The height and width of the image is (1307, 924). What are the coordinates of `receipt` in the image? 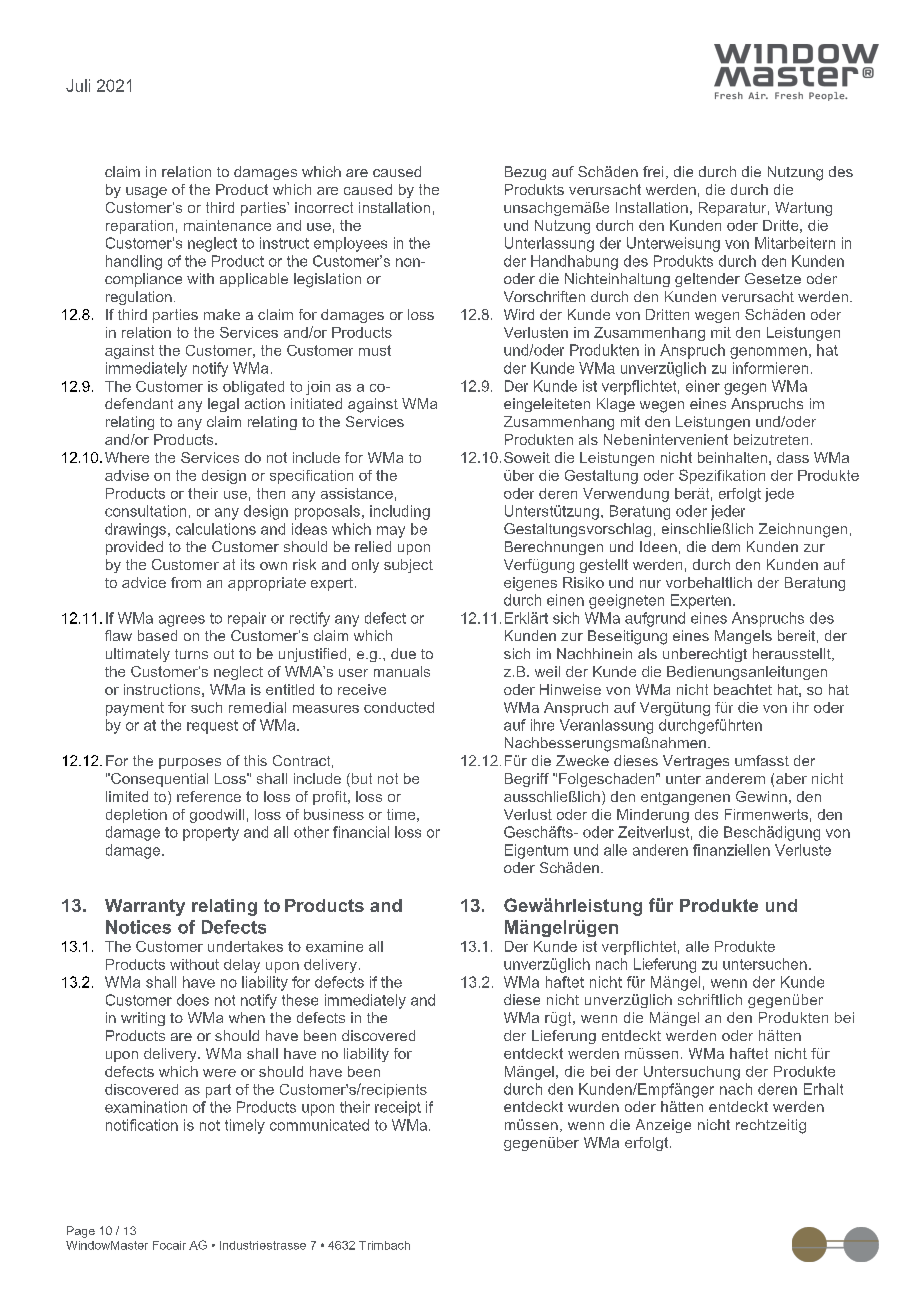 It's located at (398, 1108).
